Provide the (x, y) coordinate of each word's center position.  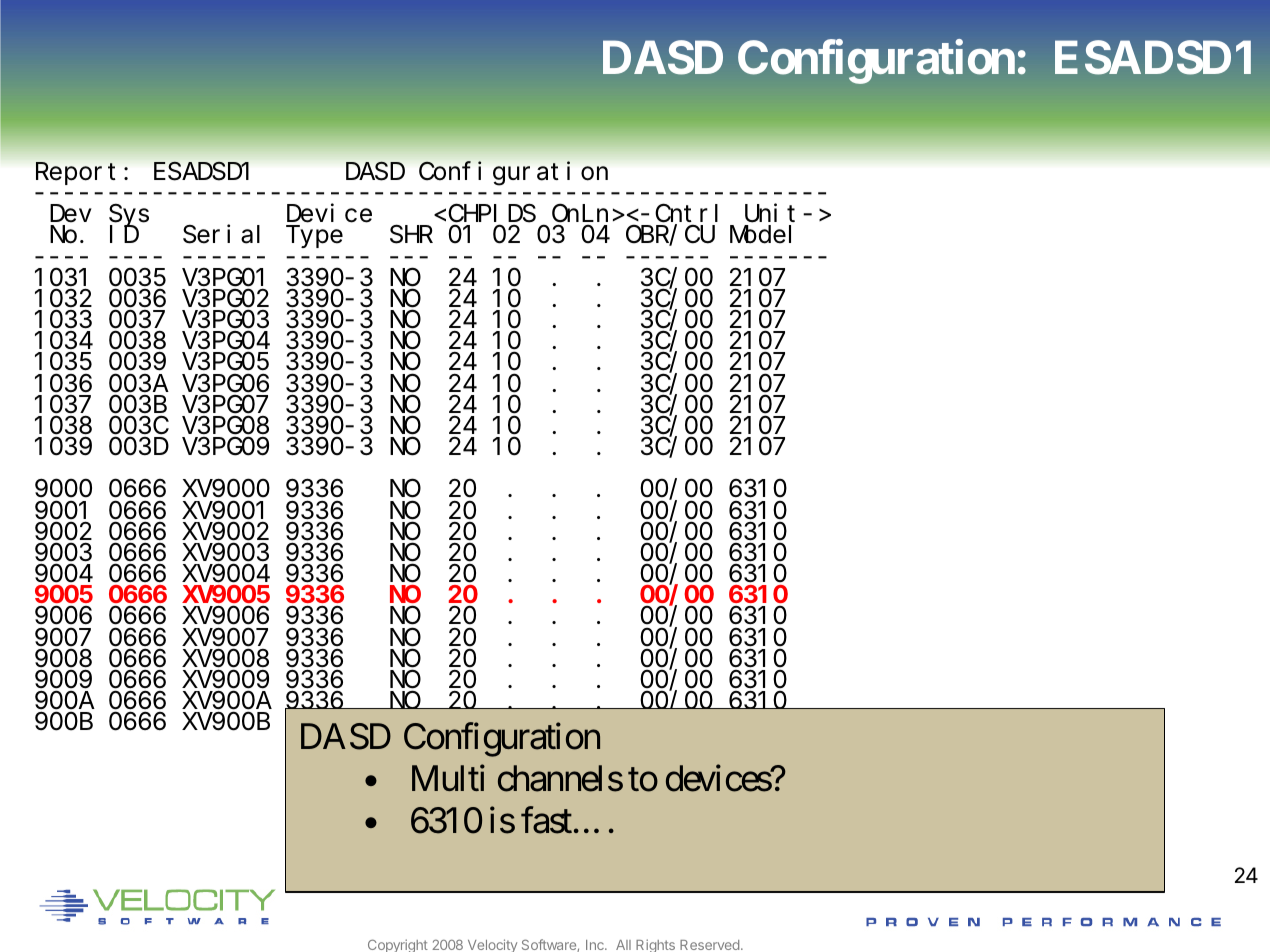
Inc (596, 945)
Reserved (709, 945)
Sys (129, 217)
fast (546, 820)
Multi (448, 778)
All (623, 945)
